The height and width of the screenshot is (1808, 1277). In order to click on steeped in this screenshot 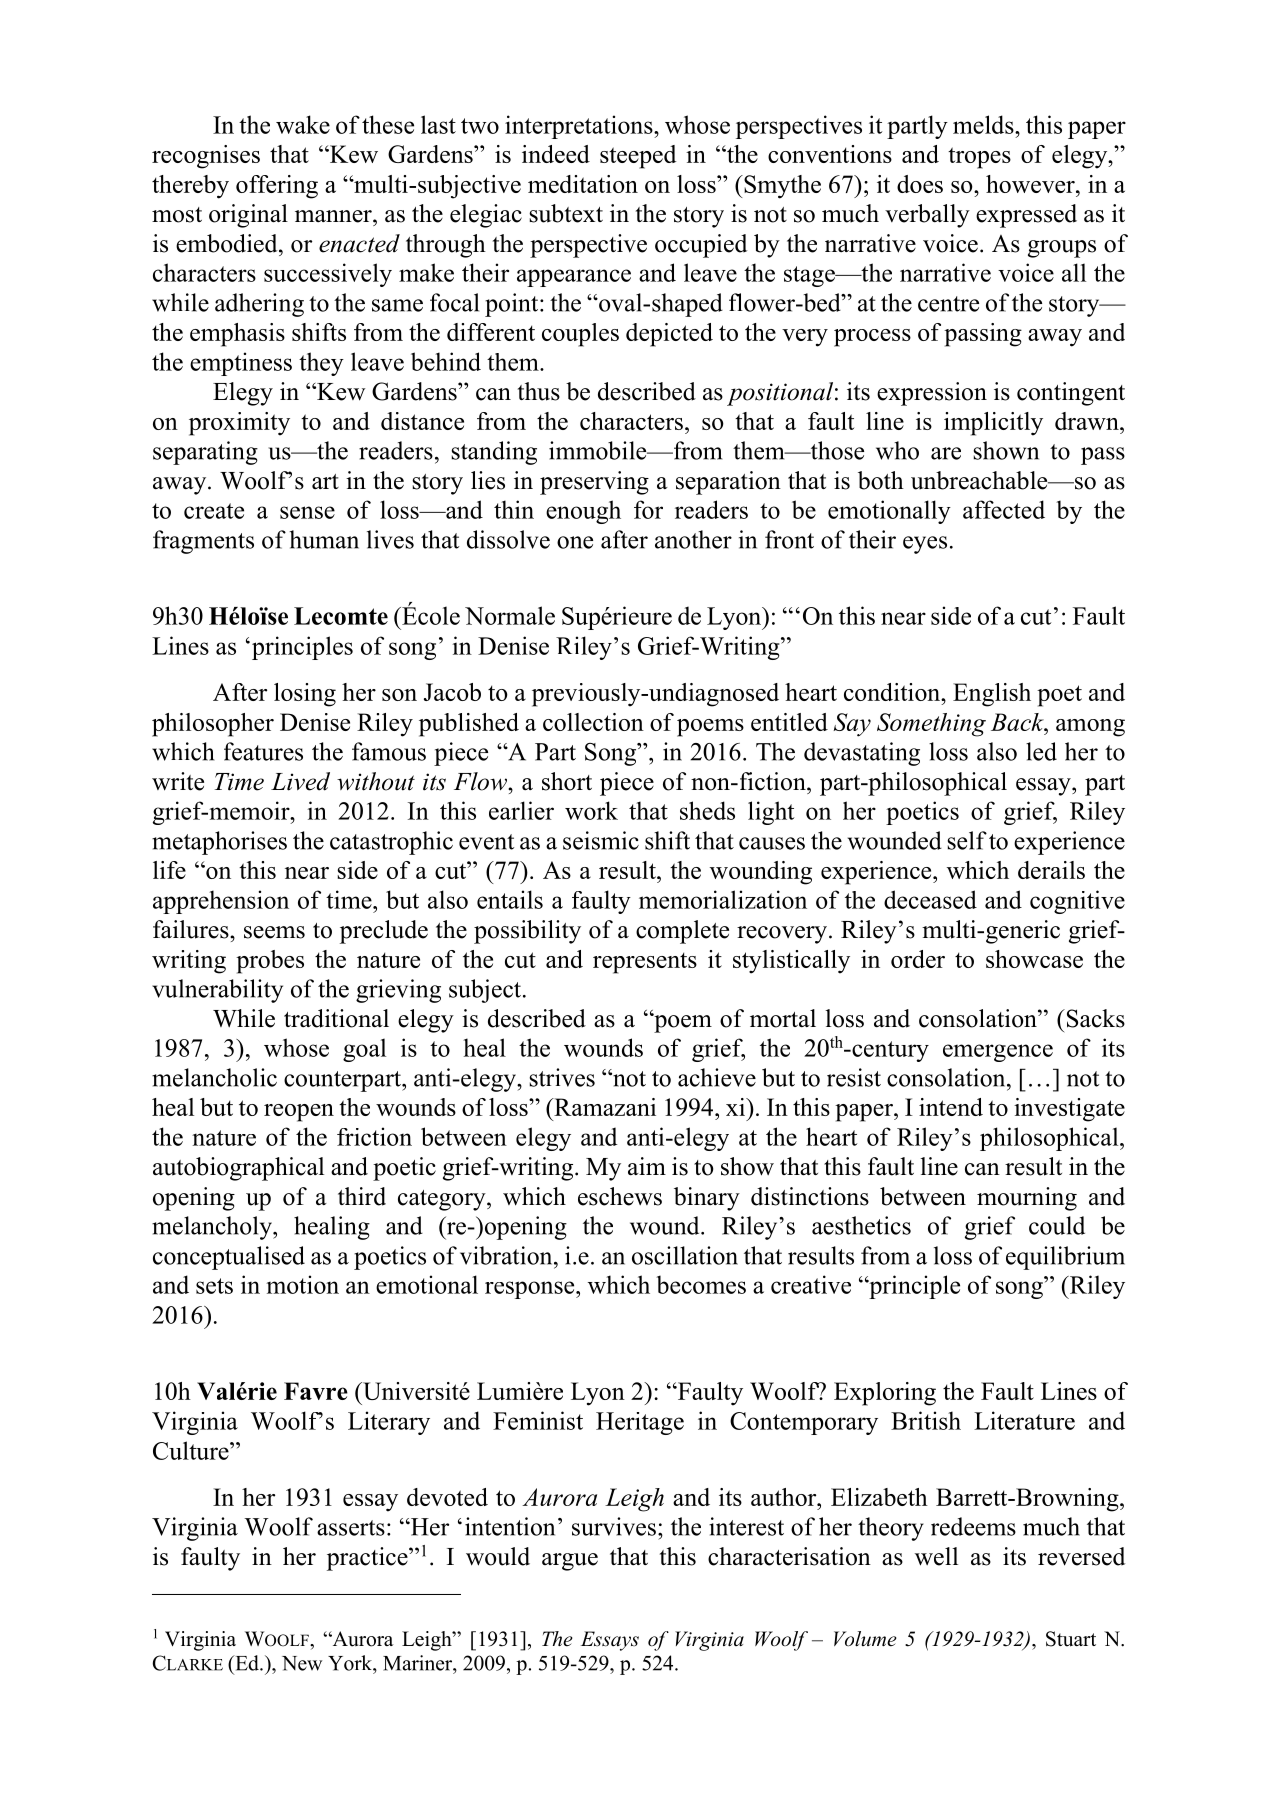, I will do `click(638, 157)`.
